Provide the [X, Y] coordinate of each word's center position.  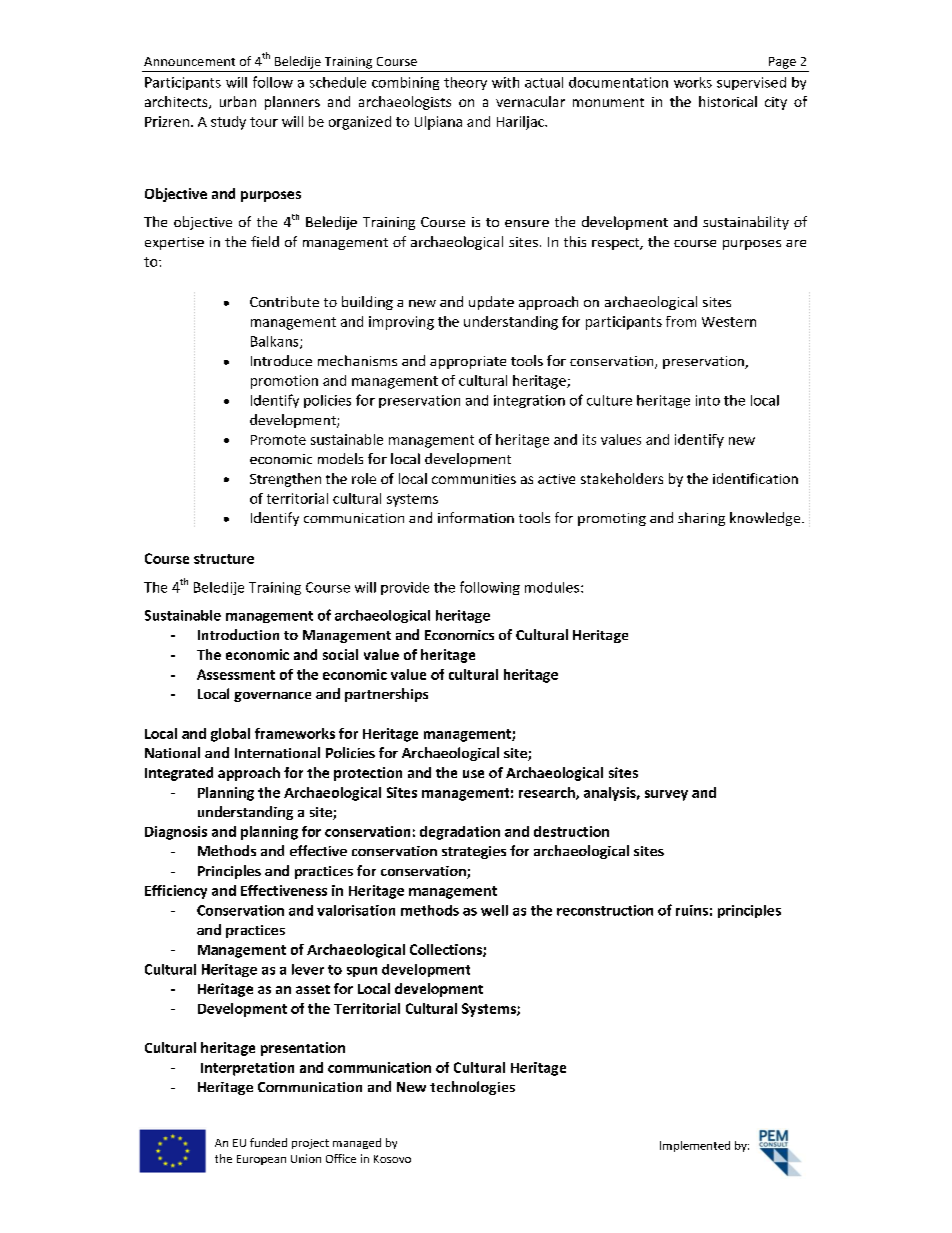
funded [268, 1142]
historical [728, 101]
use [473, 774]
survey [666, 795]
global [230, 735]
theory [465, 83]
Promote [278, 440]
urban [238, 101]
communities [474, 479]
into [708, 400]
